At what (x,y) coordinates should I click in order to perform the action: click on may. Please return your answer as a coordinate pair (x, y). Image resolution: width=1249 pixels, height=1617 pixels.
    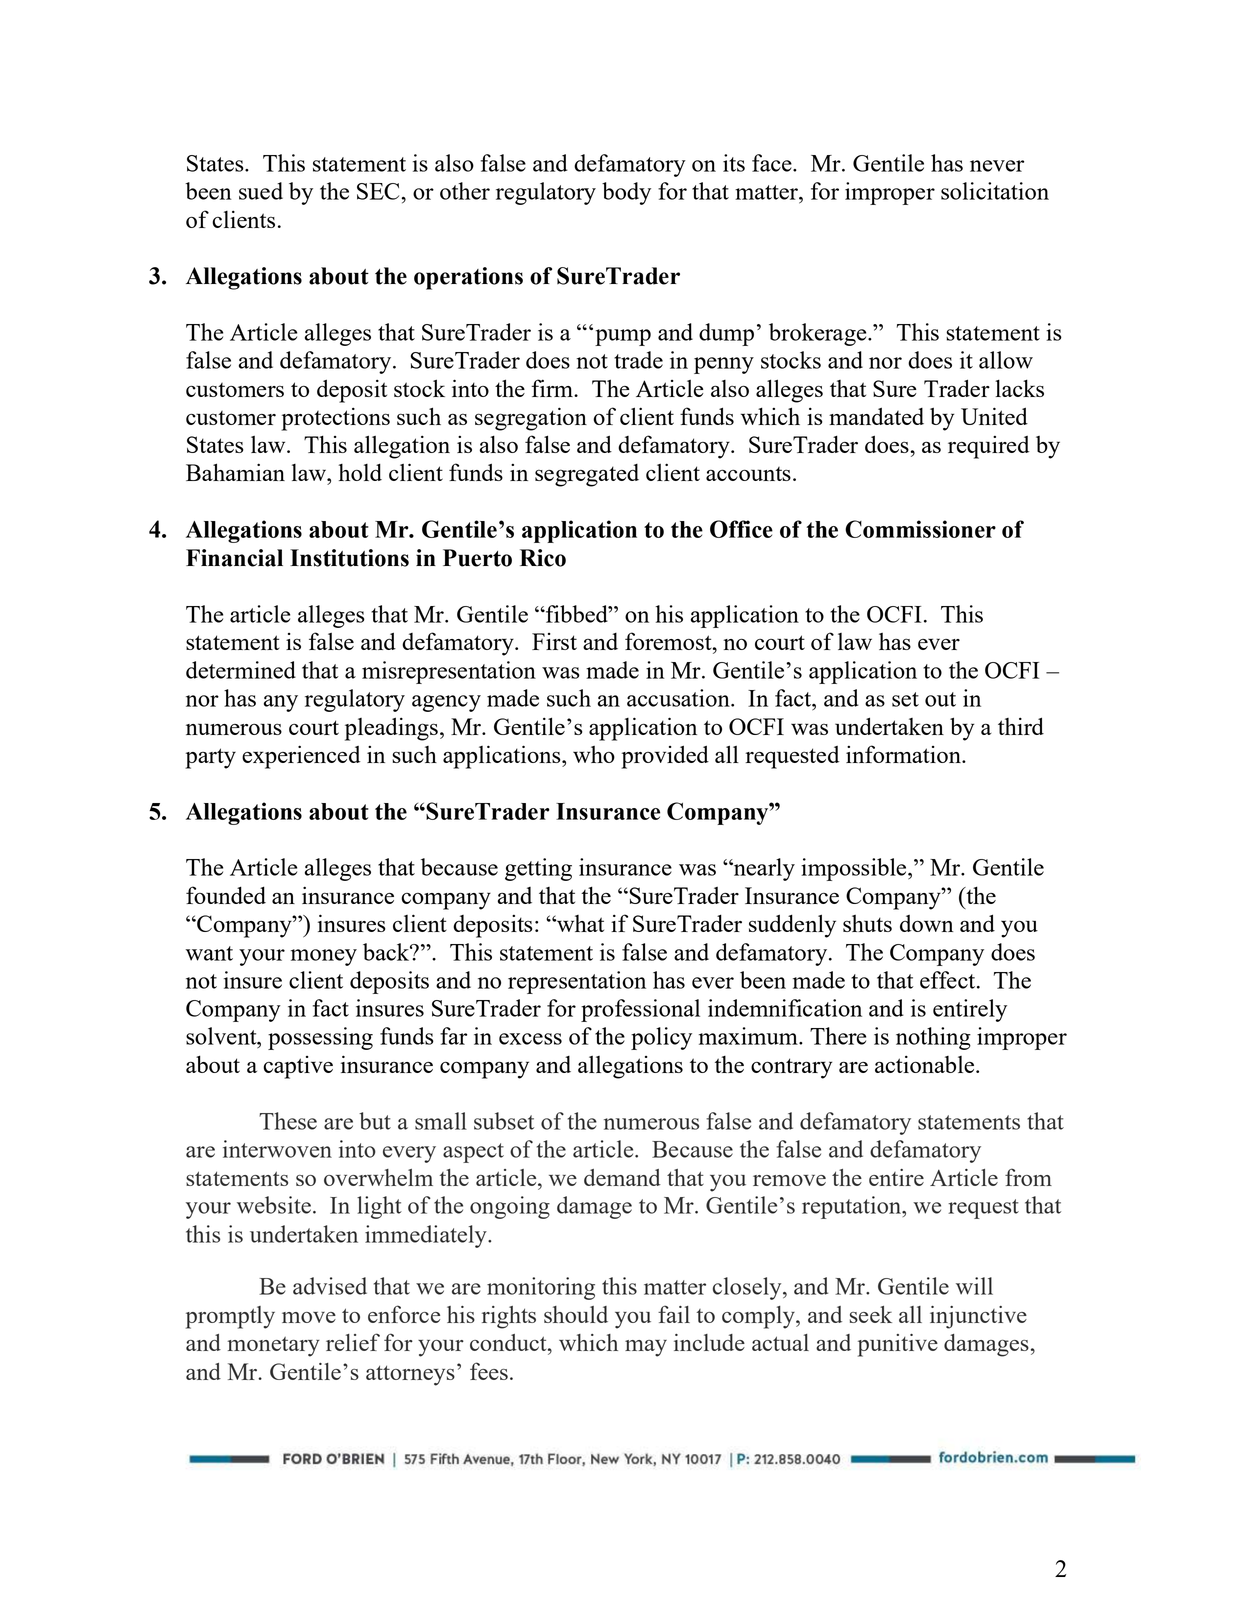
    Looking at the image, I should click on (646, 1348).
